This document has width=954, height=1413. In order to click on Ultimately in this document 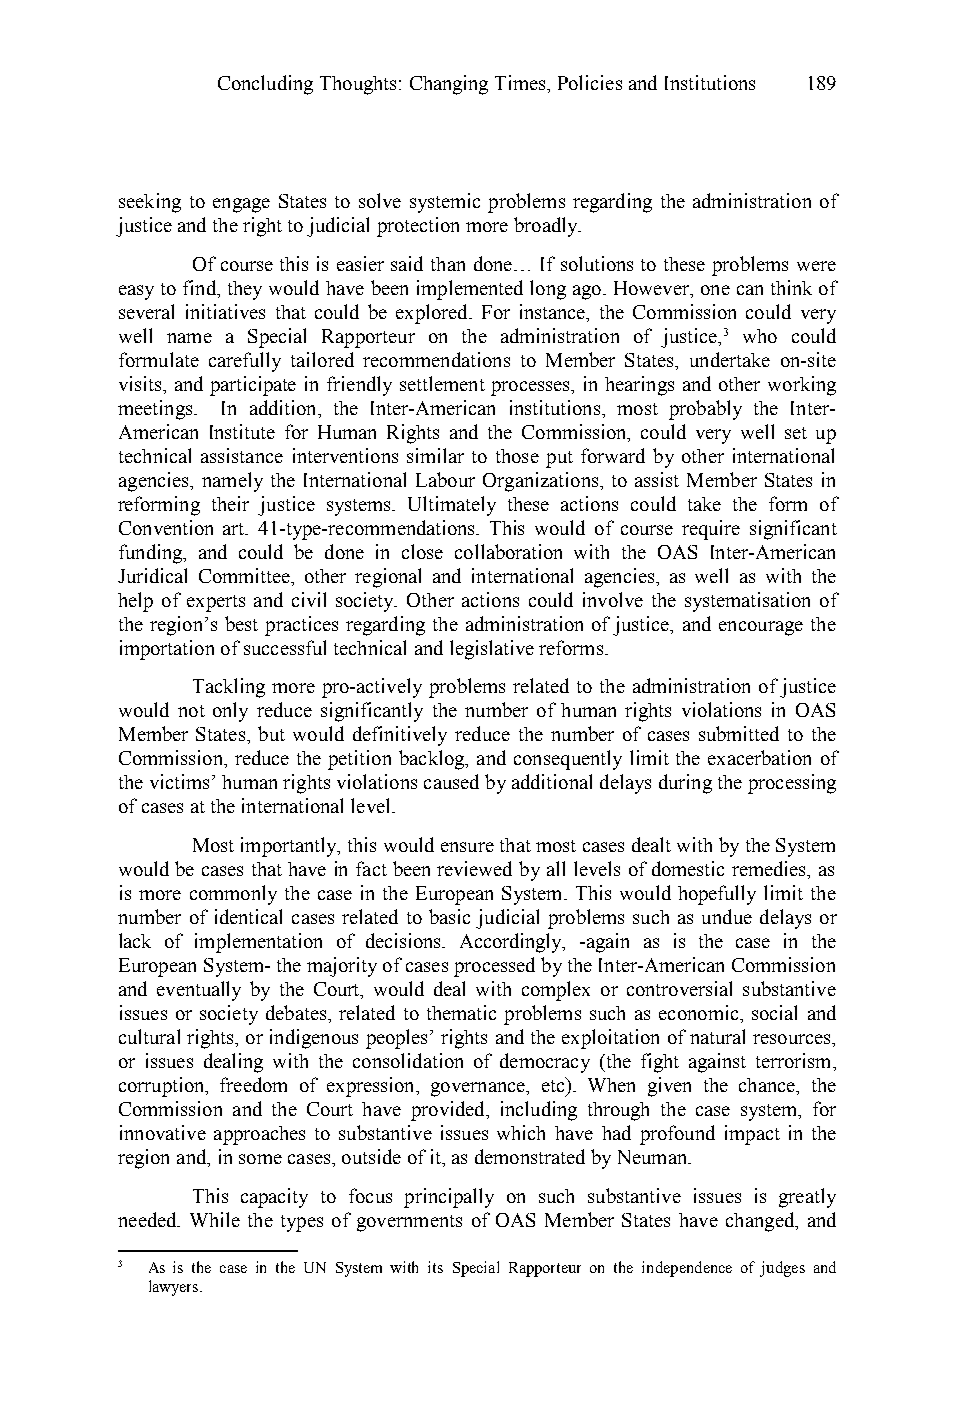, I will do `click(452, 506)`.
